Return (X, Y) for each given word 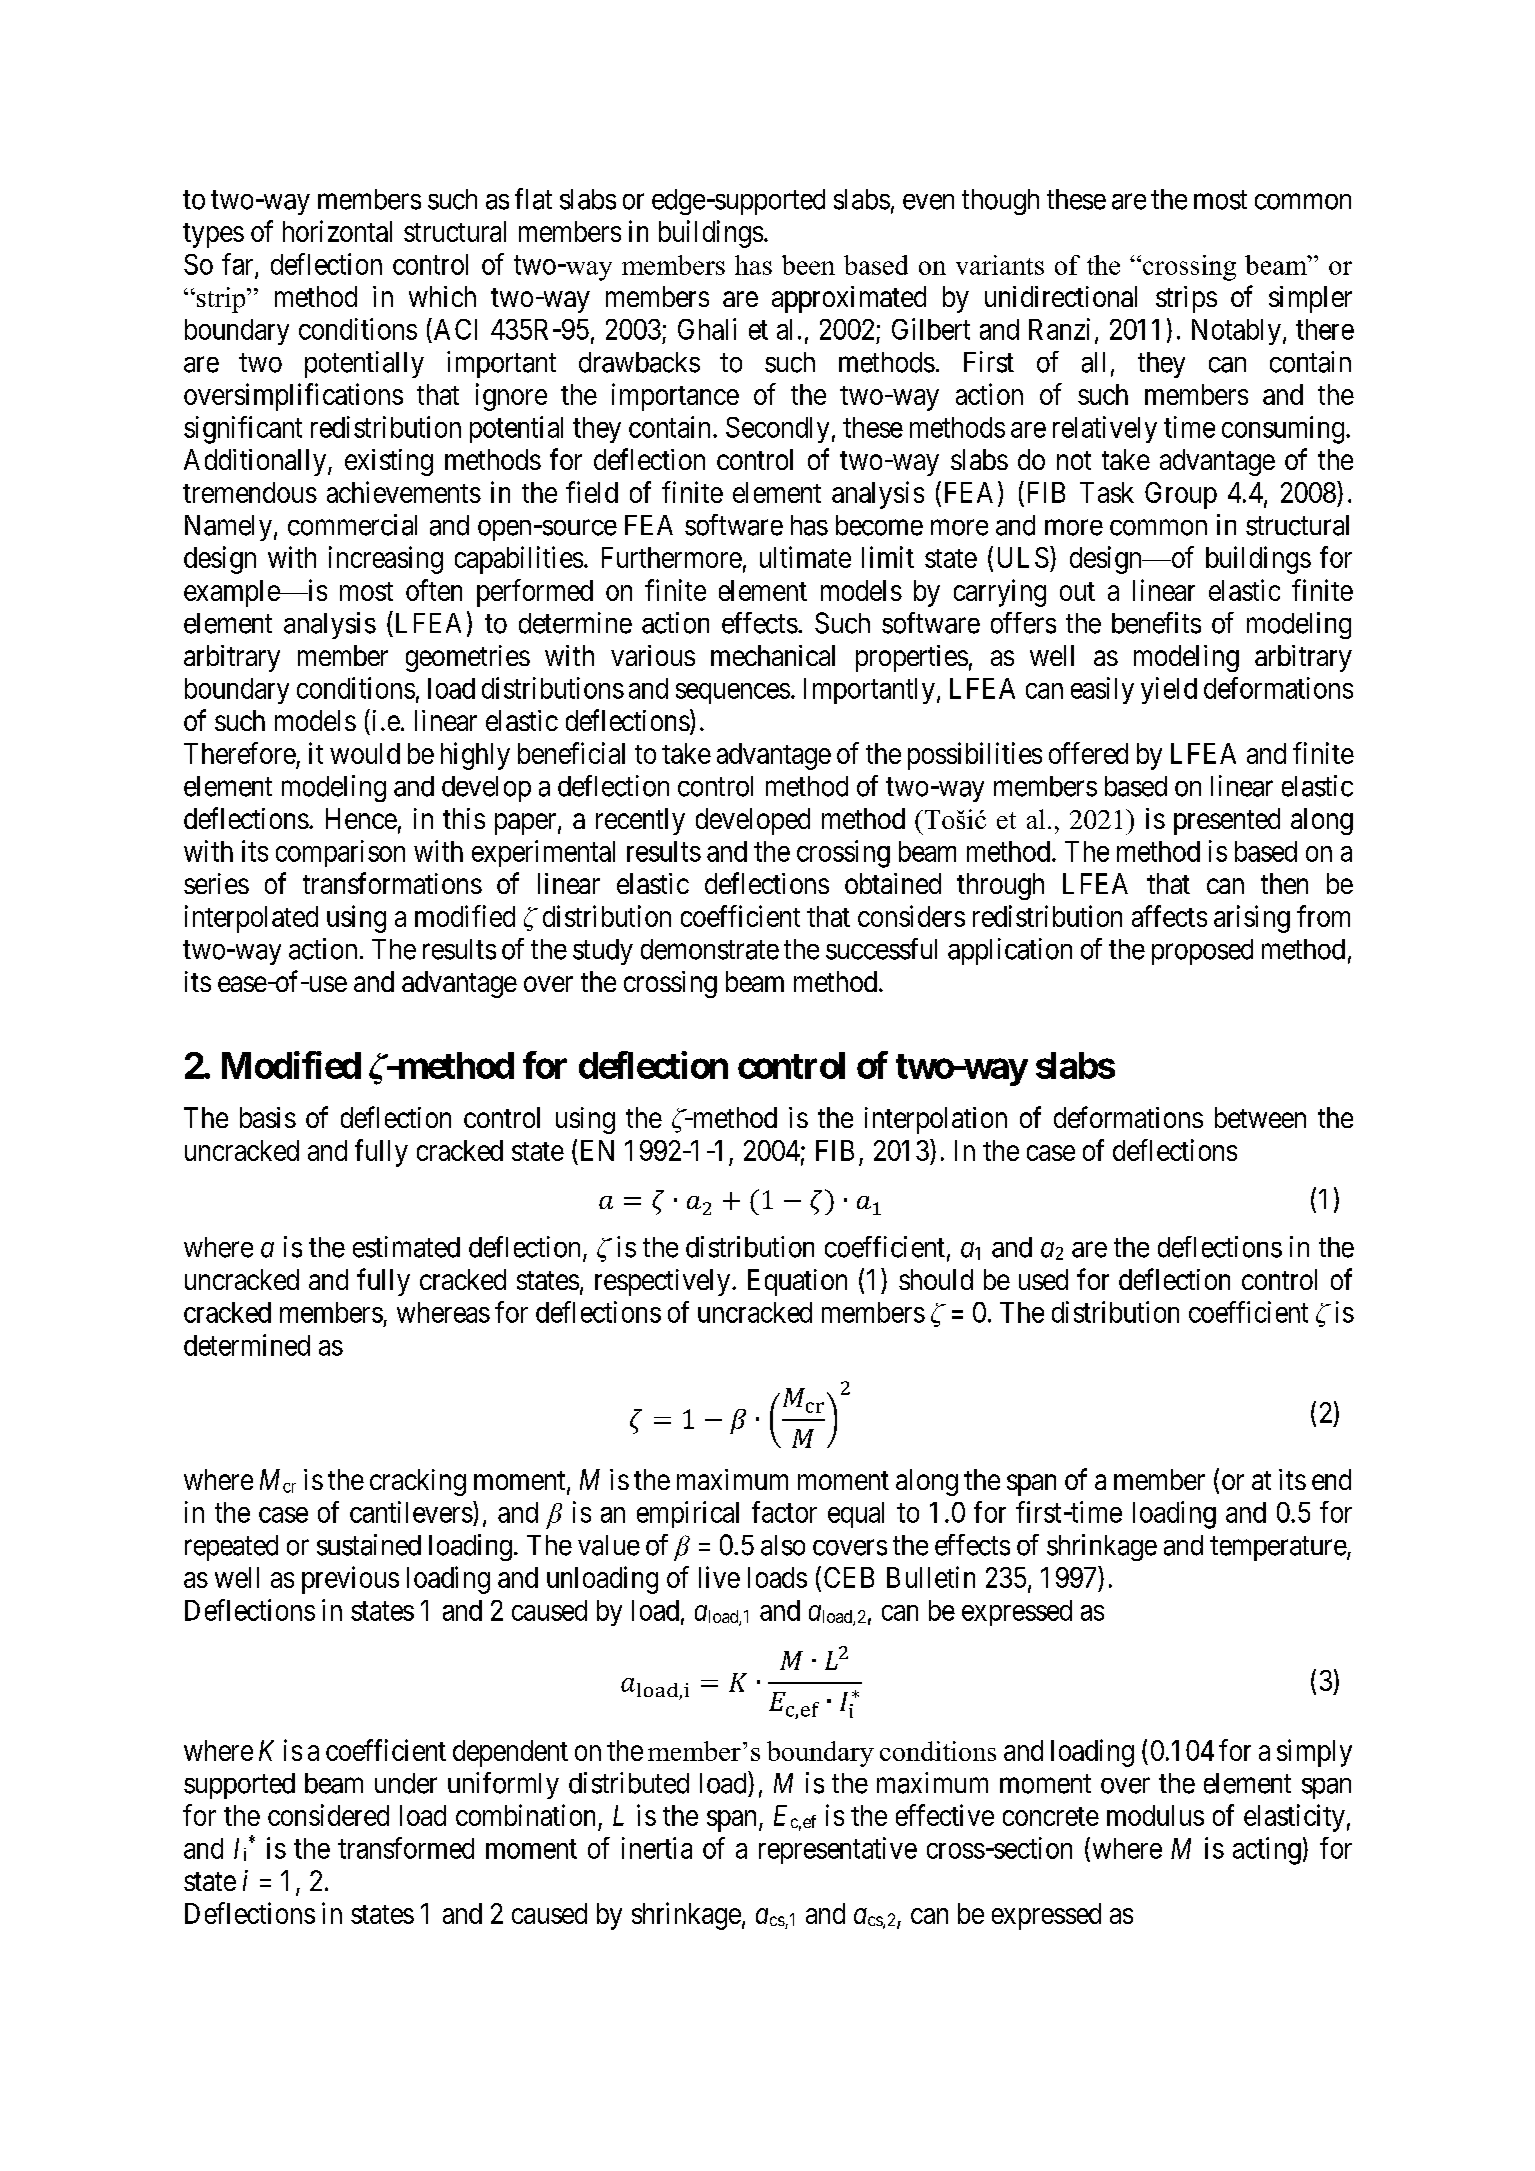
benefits (1156, 623)
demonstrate (710, 949)
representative (838, 1850)
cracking (418, 1482)
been (808, 265)
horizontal (337, 231)
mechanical (773, 655)
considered (328, 1815)
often (434, 590)
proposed (1202, 952)
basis (268, 1117)
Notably (1236, 332)
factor (784, 1512)
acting (1267, 1851)
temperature (1278, 1548)
